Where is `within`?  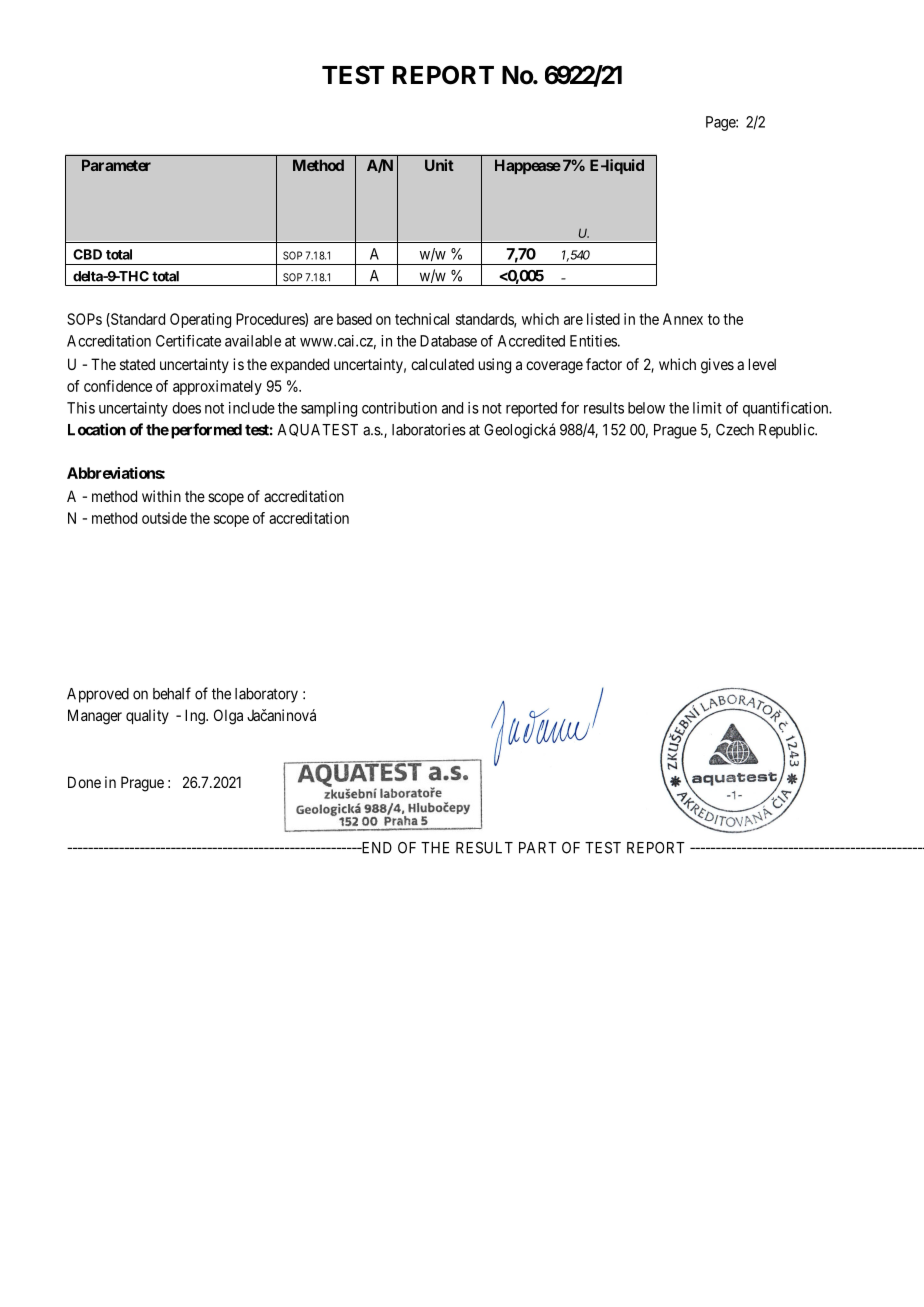 within is located at coordinates (161, 496).
